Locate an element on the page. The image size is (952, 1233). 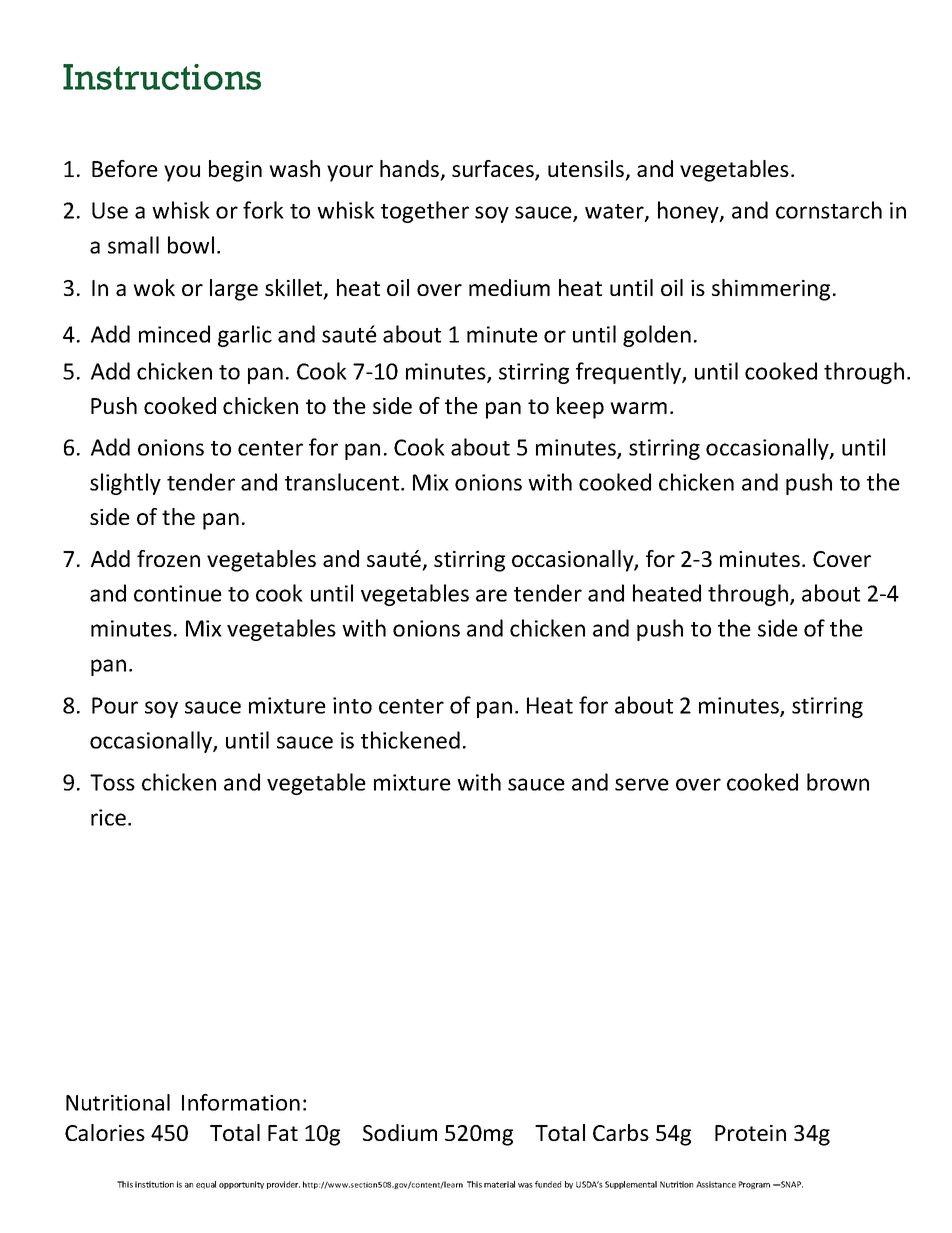
Protein is located at coordinates (750, 1133).
